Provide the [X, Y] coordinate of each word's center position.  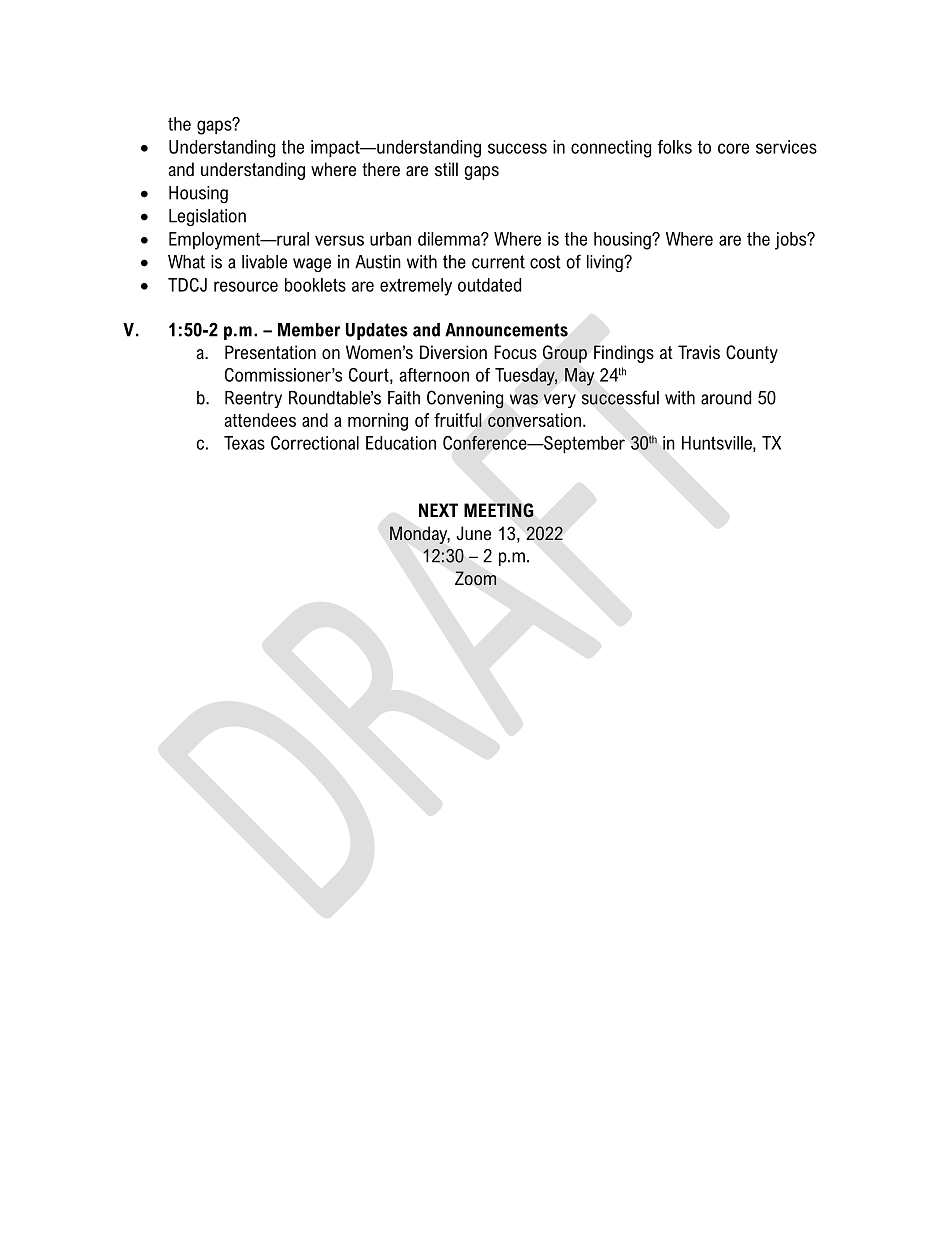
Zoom [475, 578]
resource [246, 286]
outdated [489, 285]
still [446, 169]
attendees [260, 420]
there [381, 169]
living [606, 263]
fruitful [458, 420]
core [733, 148]
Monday [420, 535]
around [726, 398]
